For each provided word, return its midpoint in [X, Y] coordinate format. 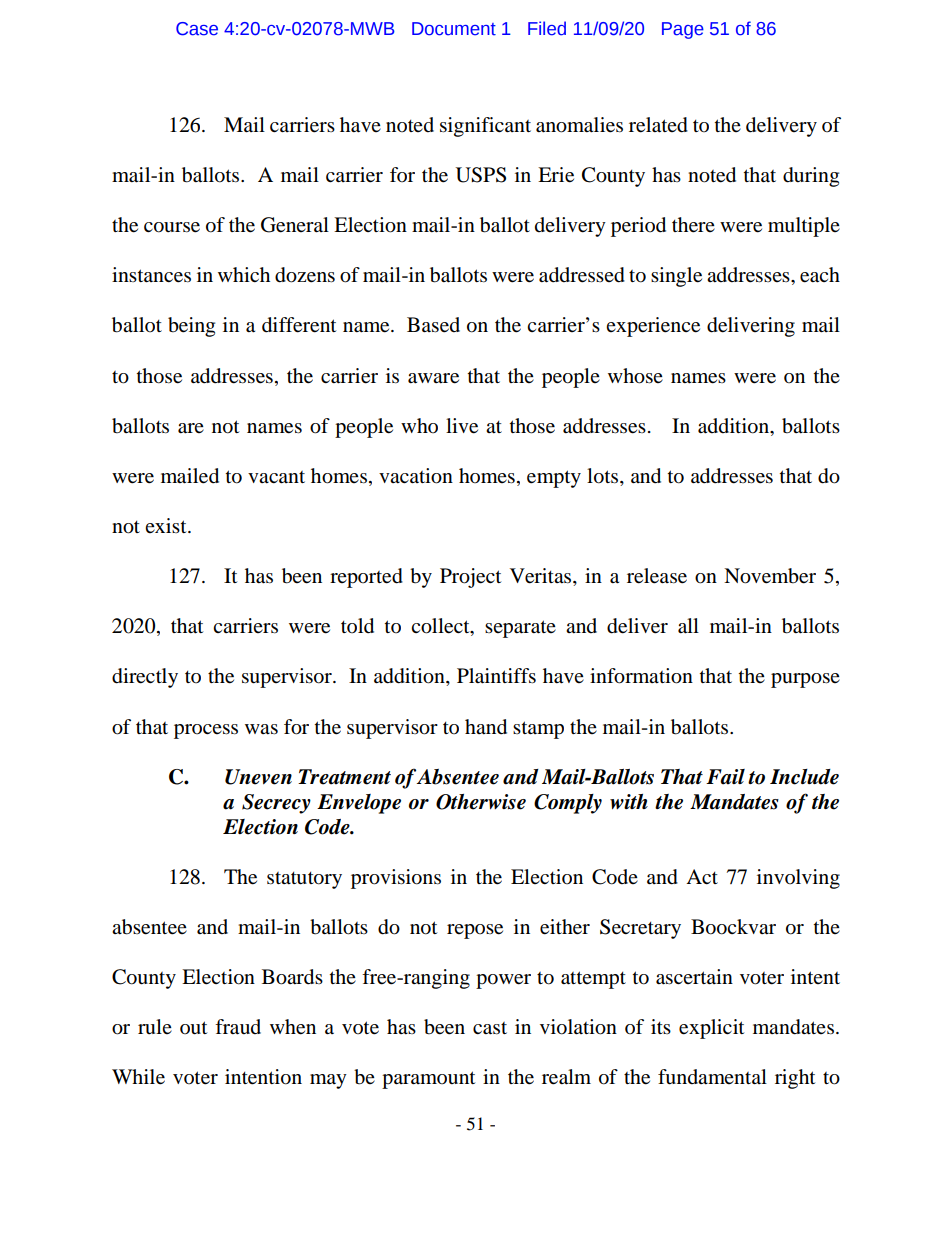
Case [197, 29]
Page [683, 30]
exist [167, 525]
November [770, 576]
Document [454, 29]
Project [470, 578]
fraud [238, 1027]
